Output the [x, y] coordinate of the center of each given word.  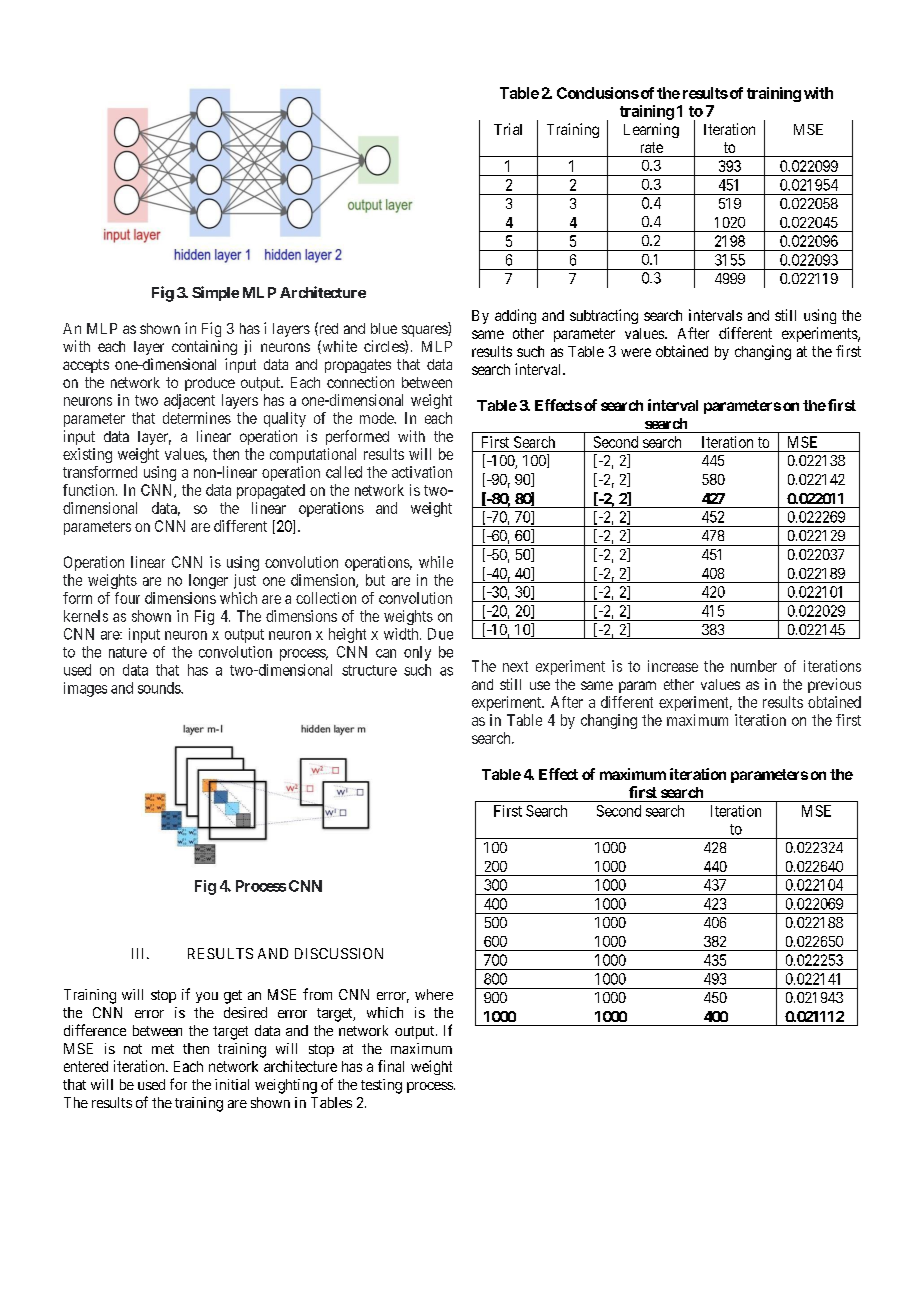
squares [425, 331]
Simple [215, 293]
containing [204, 347]
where [434, 994]
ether [679, 684]
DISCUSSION [339, 953]
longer [208, 581]
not [133, 1049]
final [391, 1066]
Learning [651, 130]
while [436, 562]
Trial [508, 129]
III [140, 953]
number [754, 666]
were [636, 352]
